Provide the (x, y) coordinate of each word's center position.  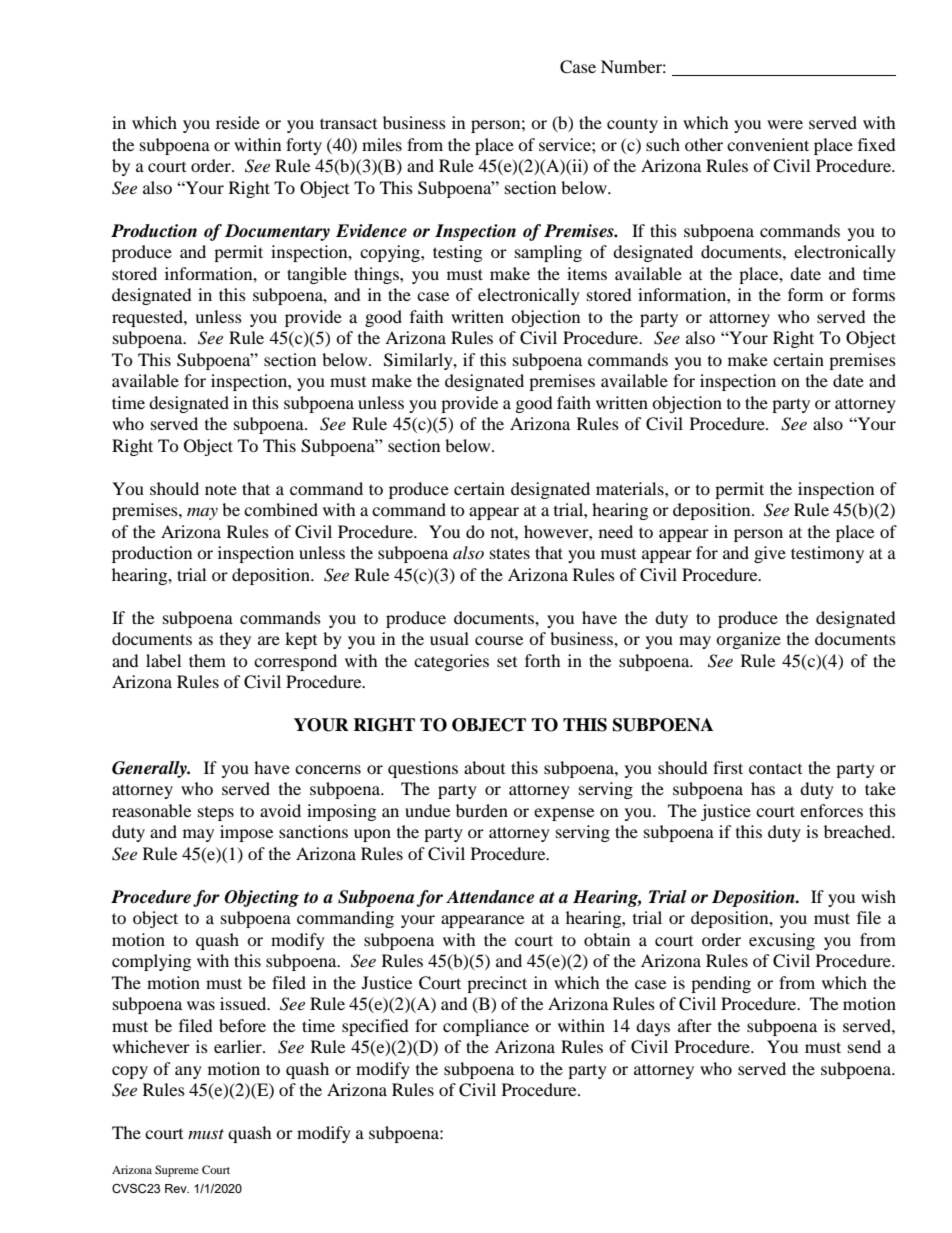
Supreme (177, 1171)
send (864, 1046)
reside (238, 122)
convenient (768, 144)
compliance (486, 1027)
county (632, 126)
